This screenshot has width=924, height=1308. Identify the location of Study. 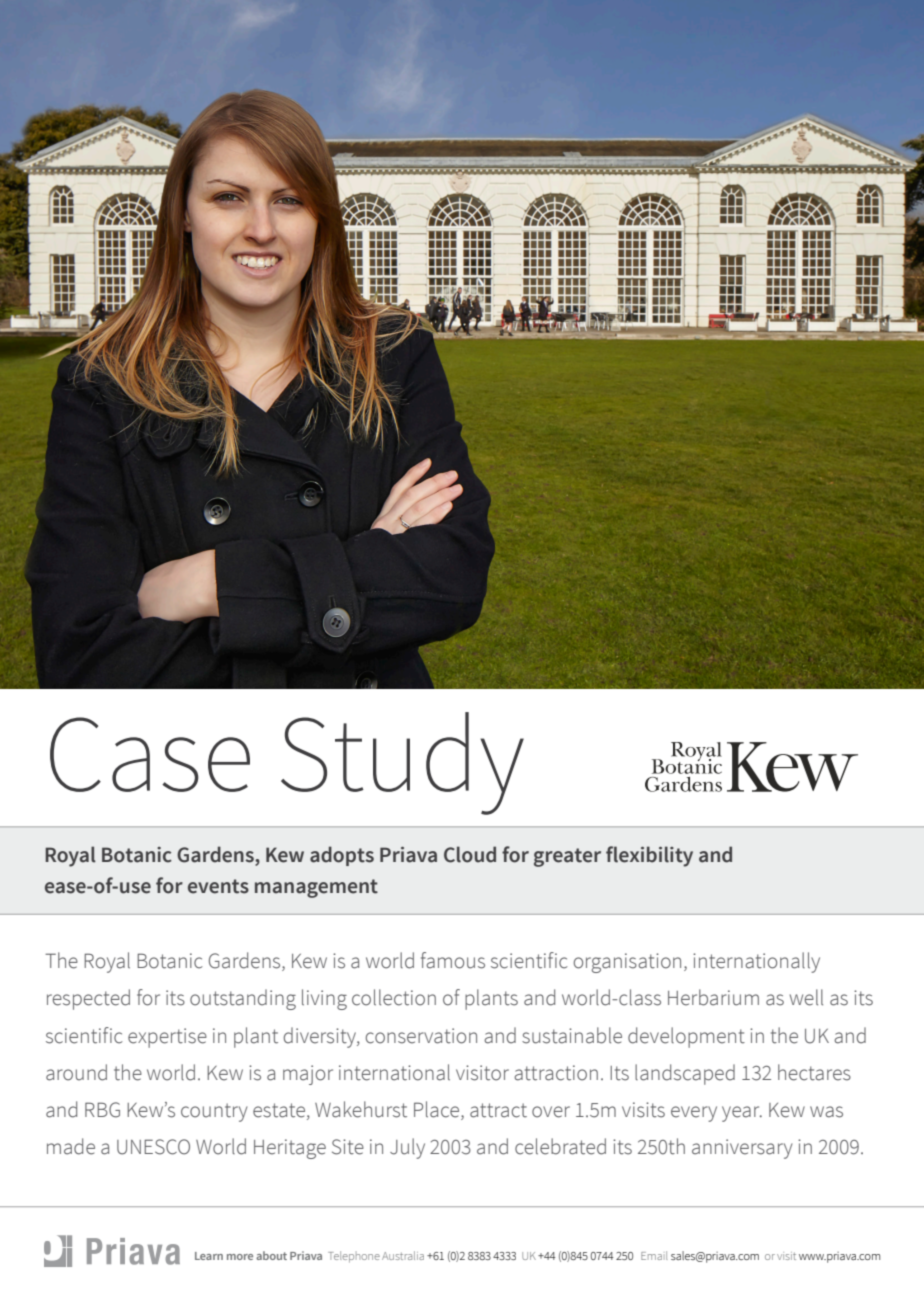
(402, 763).
